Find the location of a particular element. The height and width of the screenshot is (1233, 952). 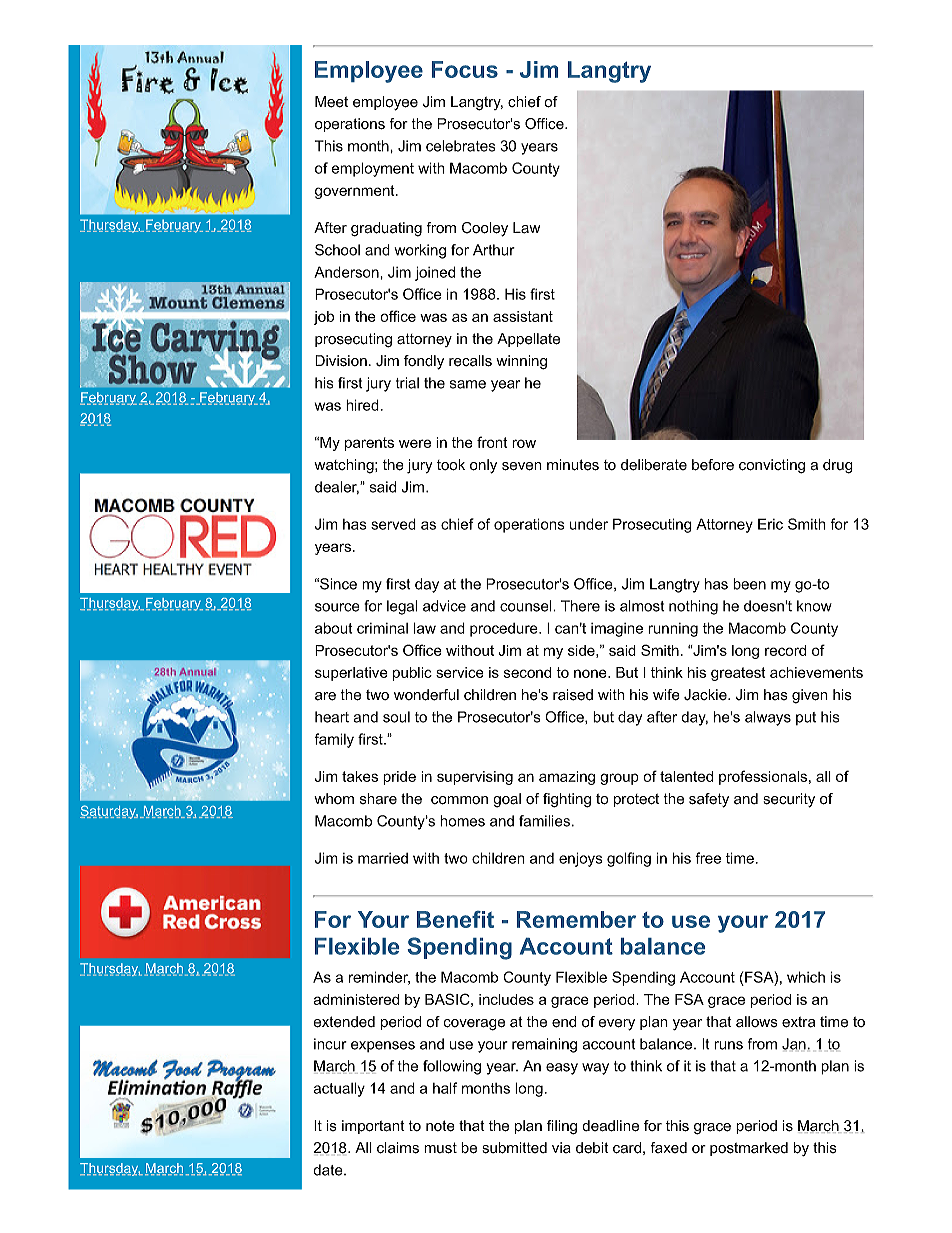

Jan is located at coordinates (794, 1044).
